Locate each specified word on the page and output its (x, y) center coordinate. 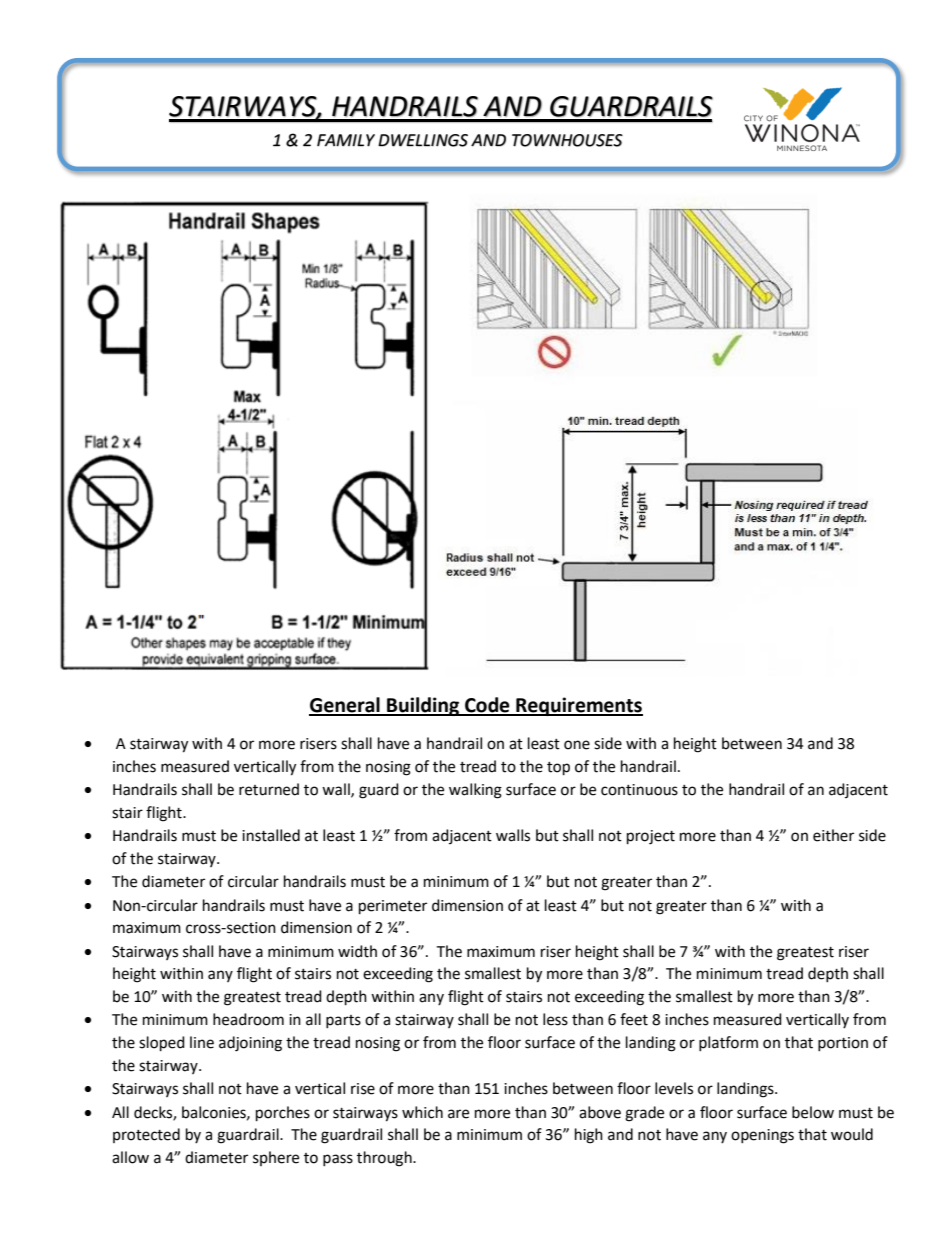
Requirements (578, 706)
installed (271, 835)
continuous (639, 790)
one (577, 745)
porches (283, 1114)
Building (423, 706)
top (558, 769)
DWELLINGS (423, 140)
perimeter (393, 907)
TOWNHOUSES (567, 140)
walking (475, 791)
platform (728, 1043)
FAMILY (346, 140)
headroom (248, 1019)
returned (269, 789)
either (833, 835)
